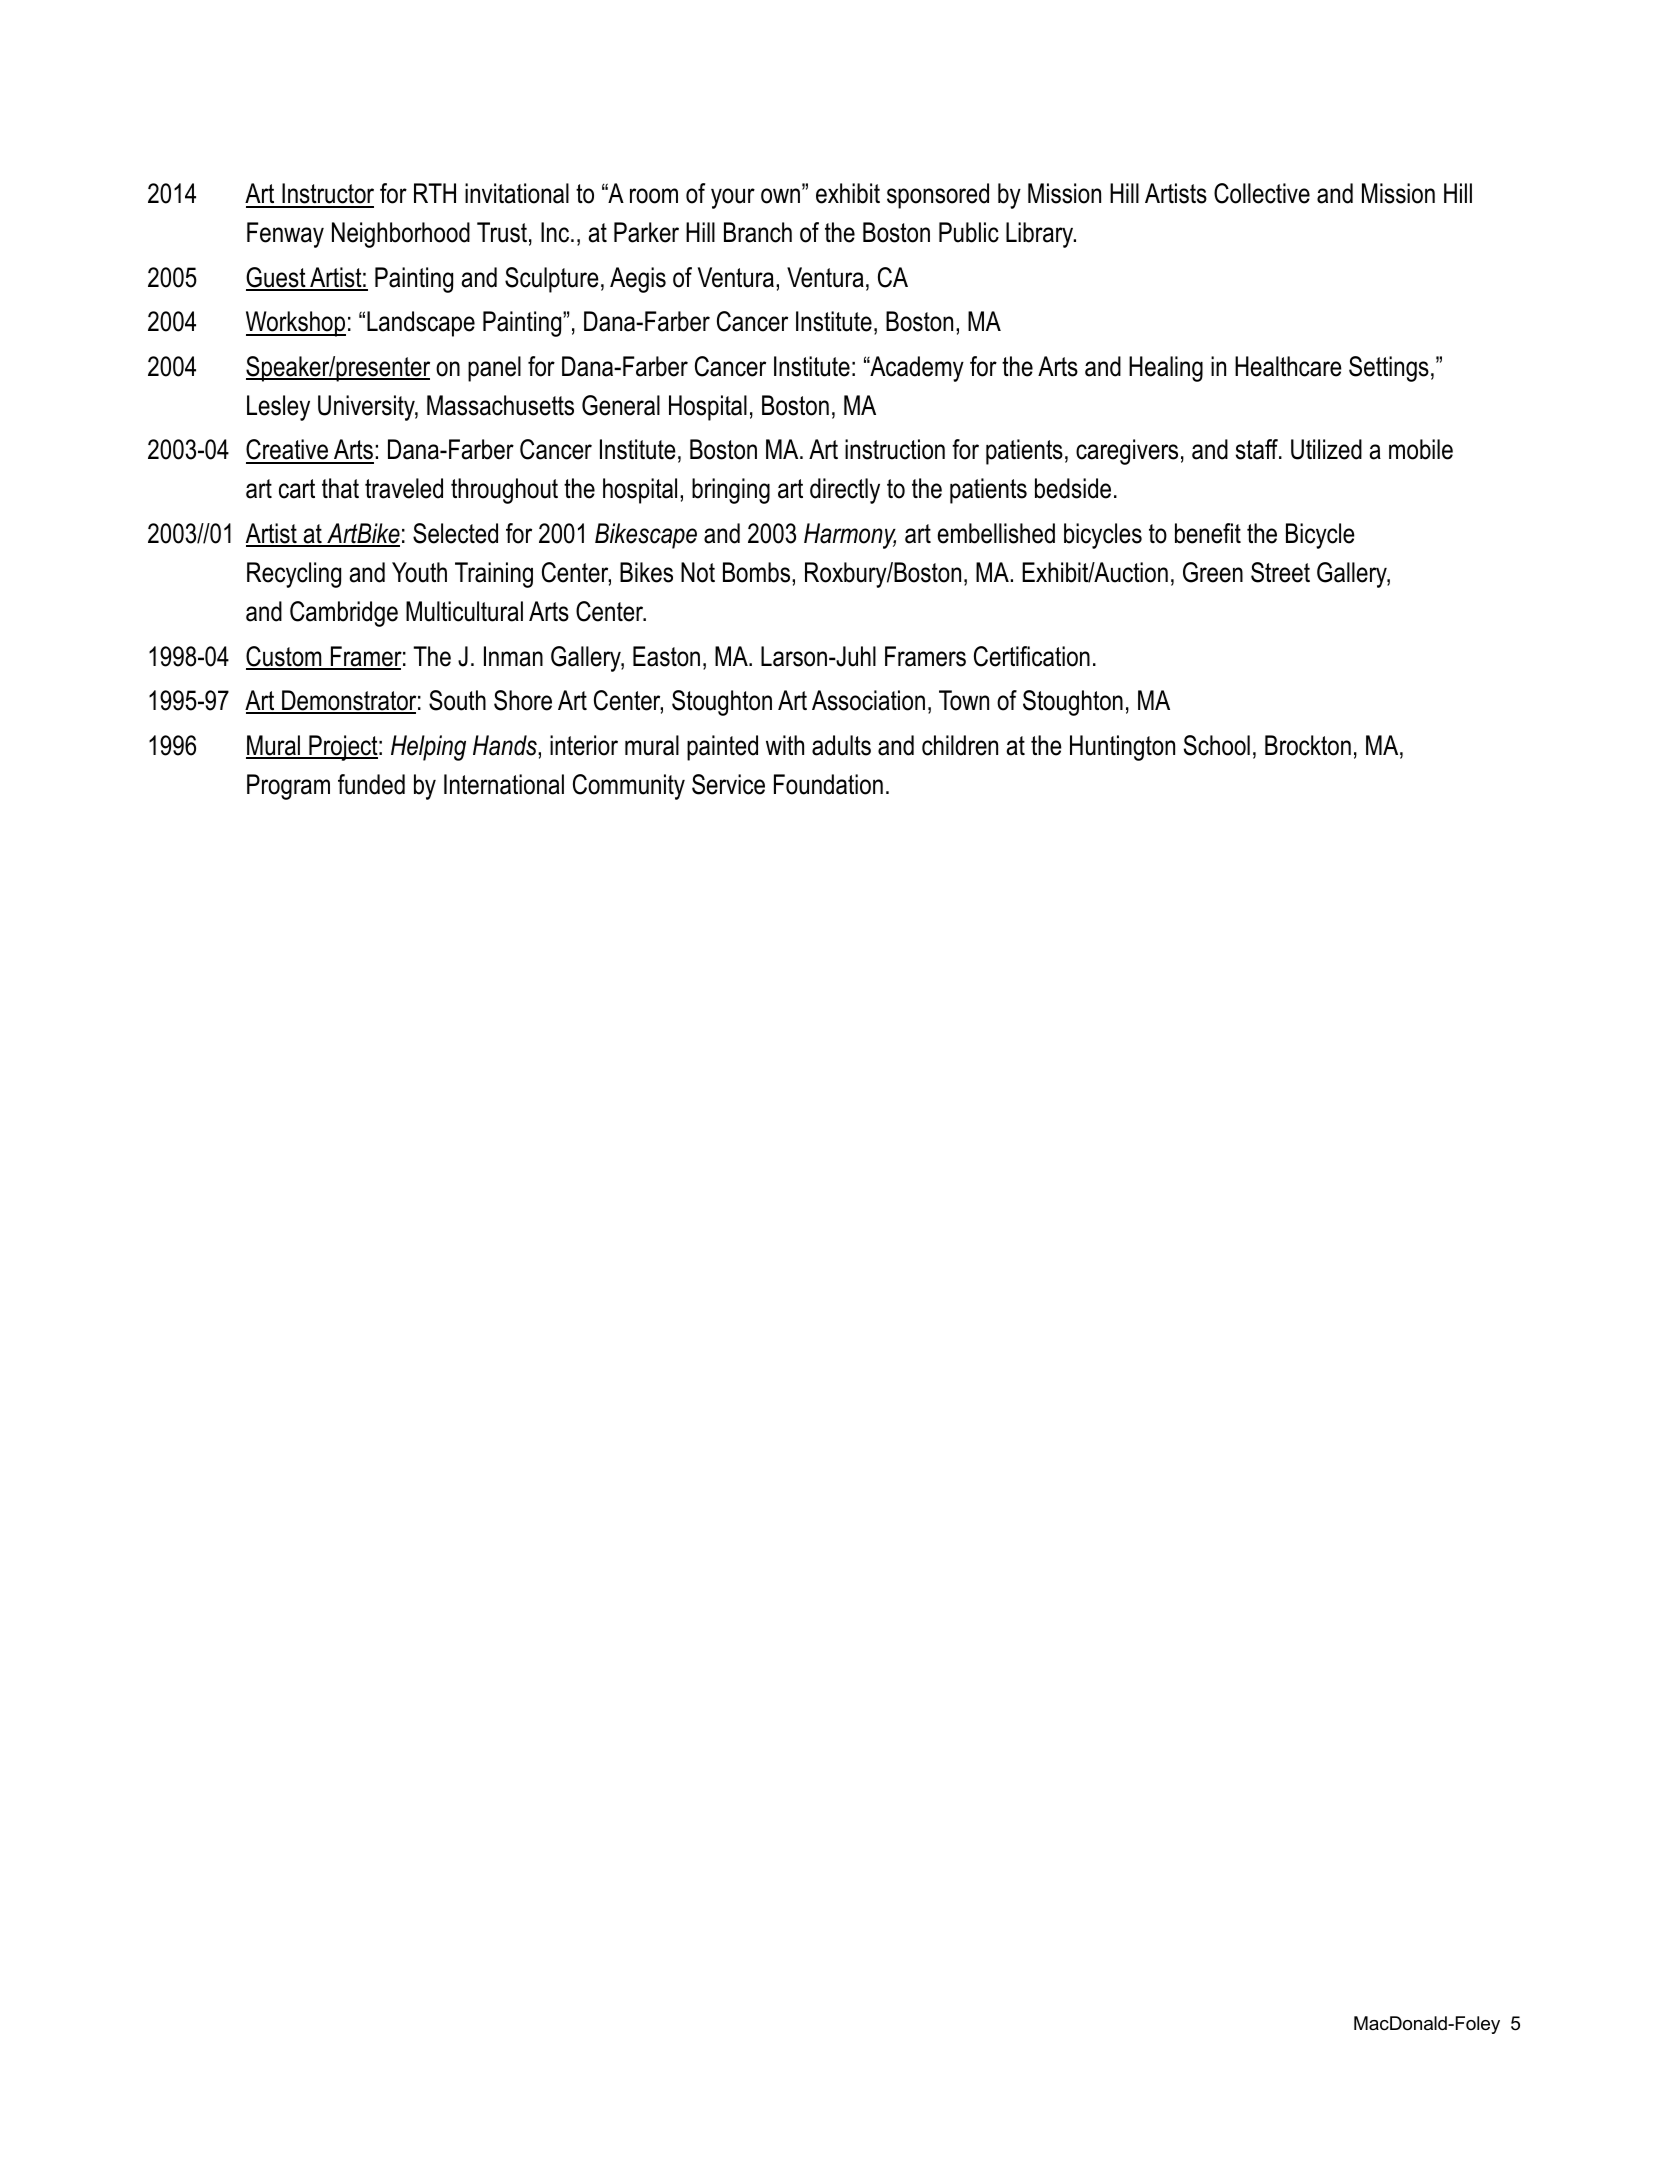 The width and height of the image is (1671, 2163). Describe the element at coordinates (371, 784) in the image. I see `funded` at that location.
